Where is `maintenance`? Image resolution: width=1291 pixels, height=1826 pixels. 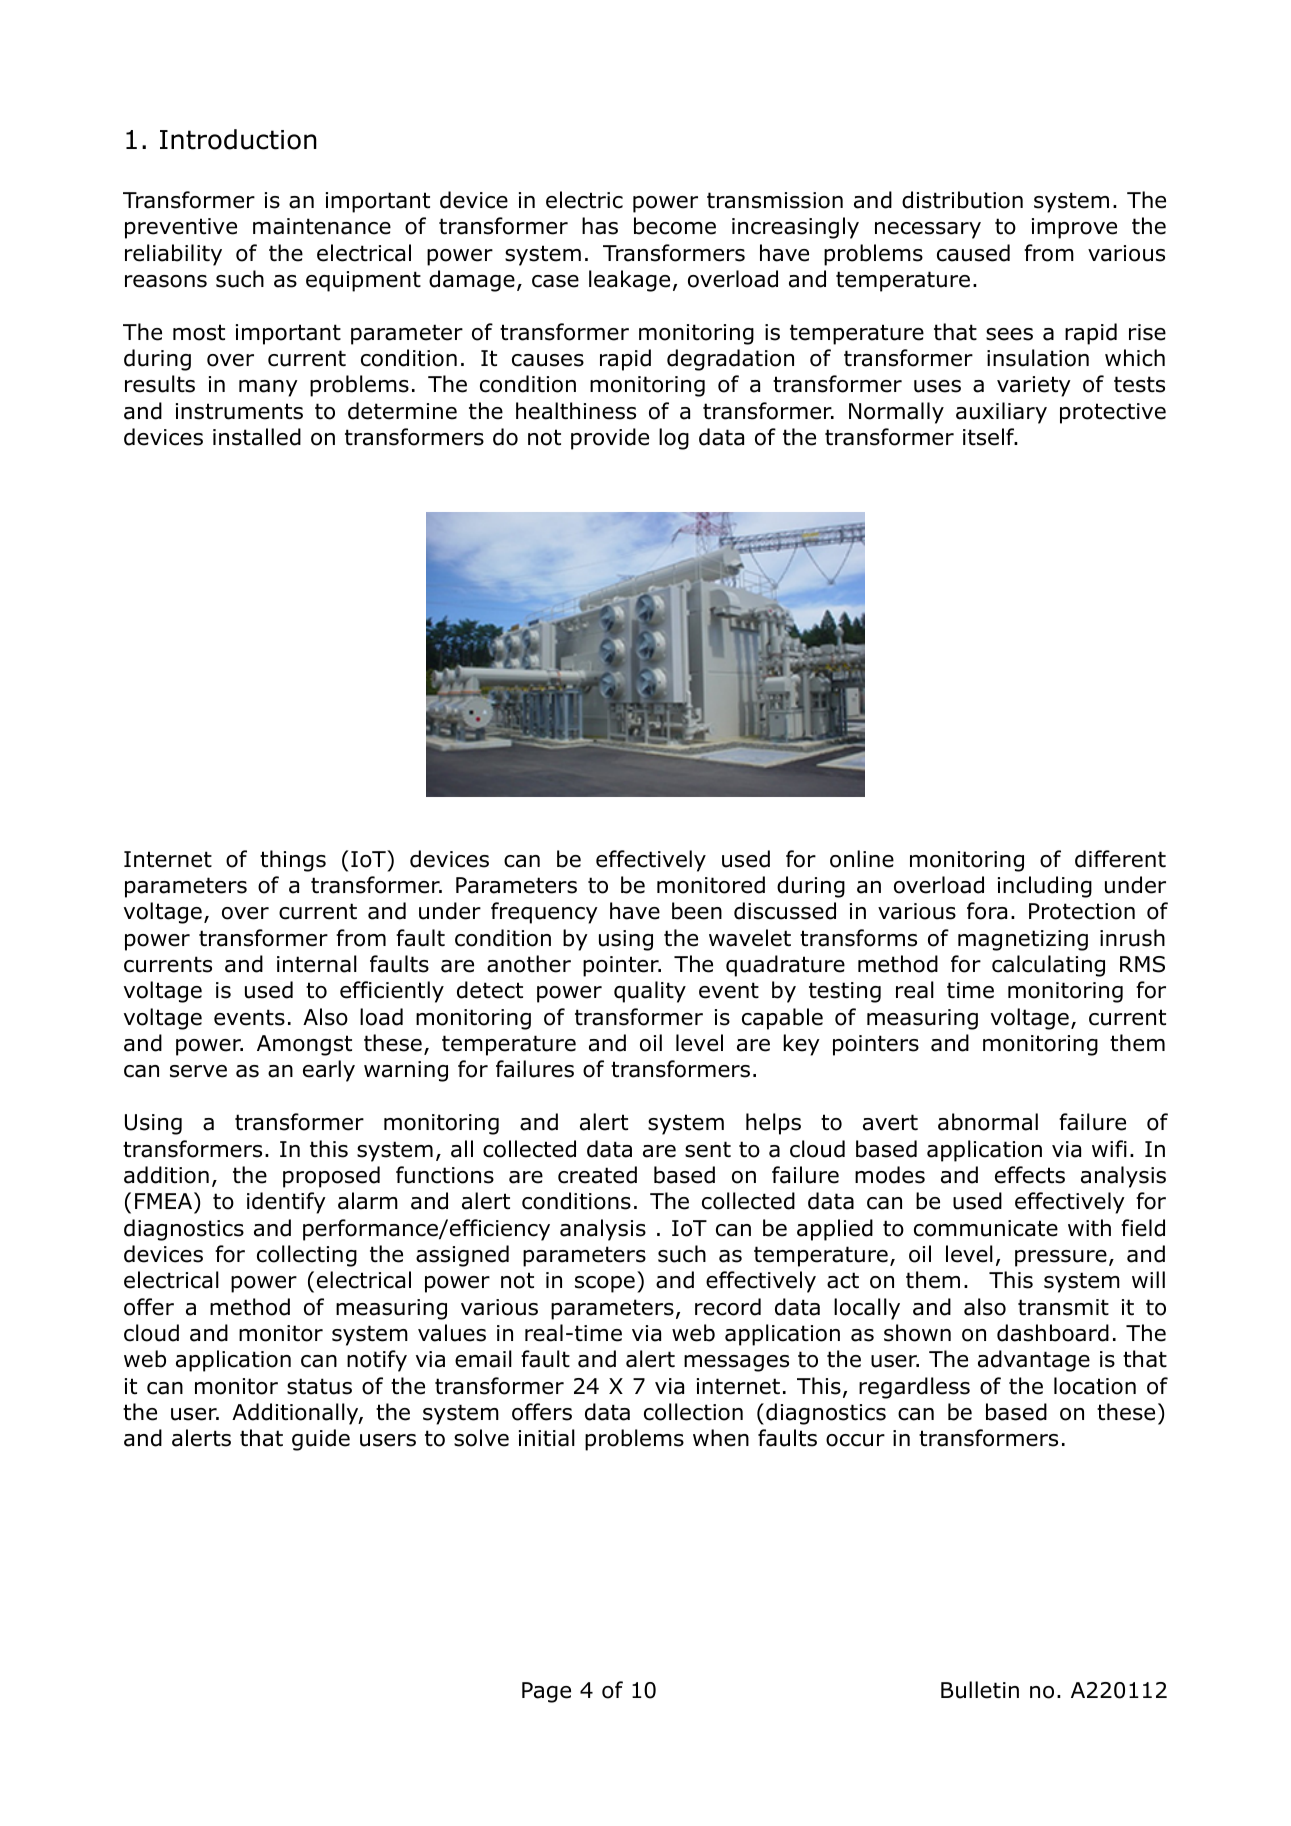 maintenance is located at coordinates (322, 226).
